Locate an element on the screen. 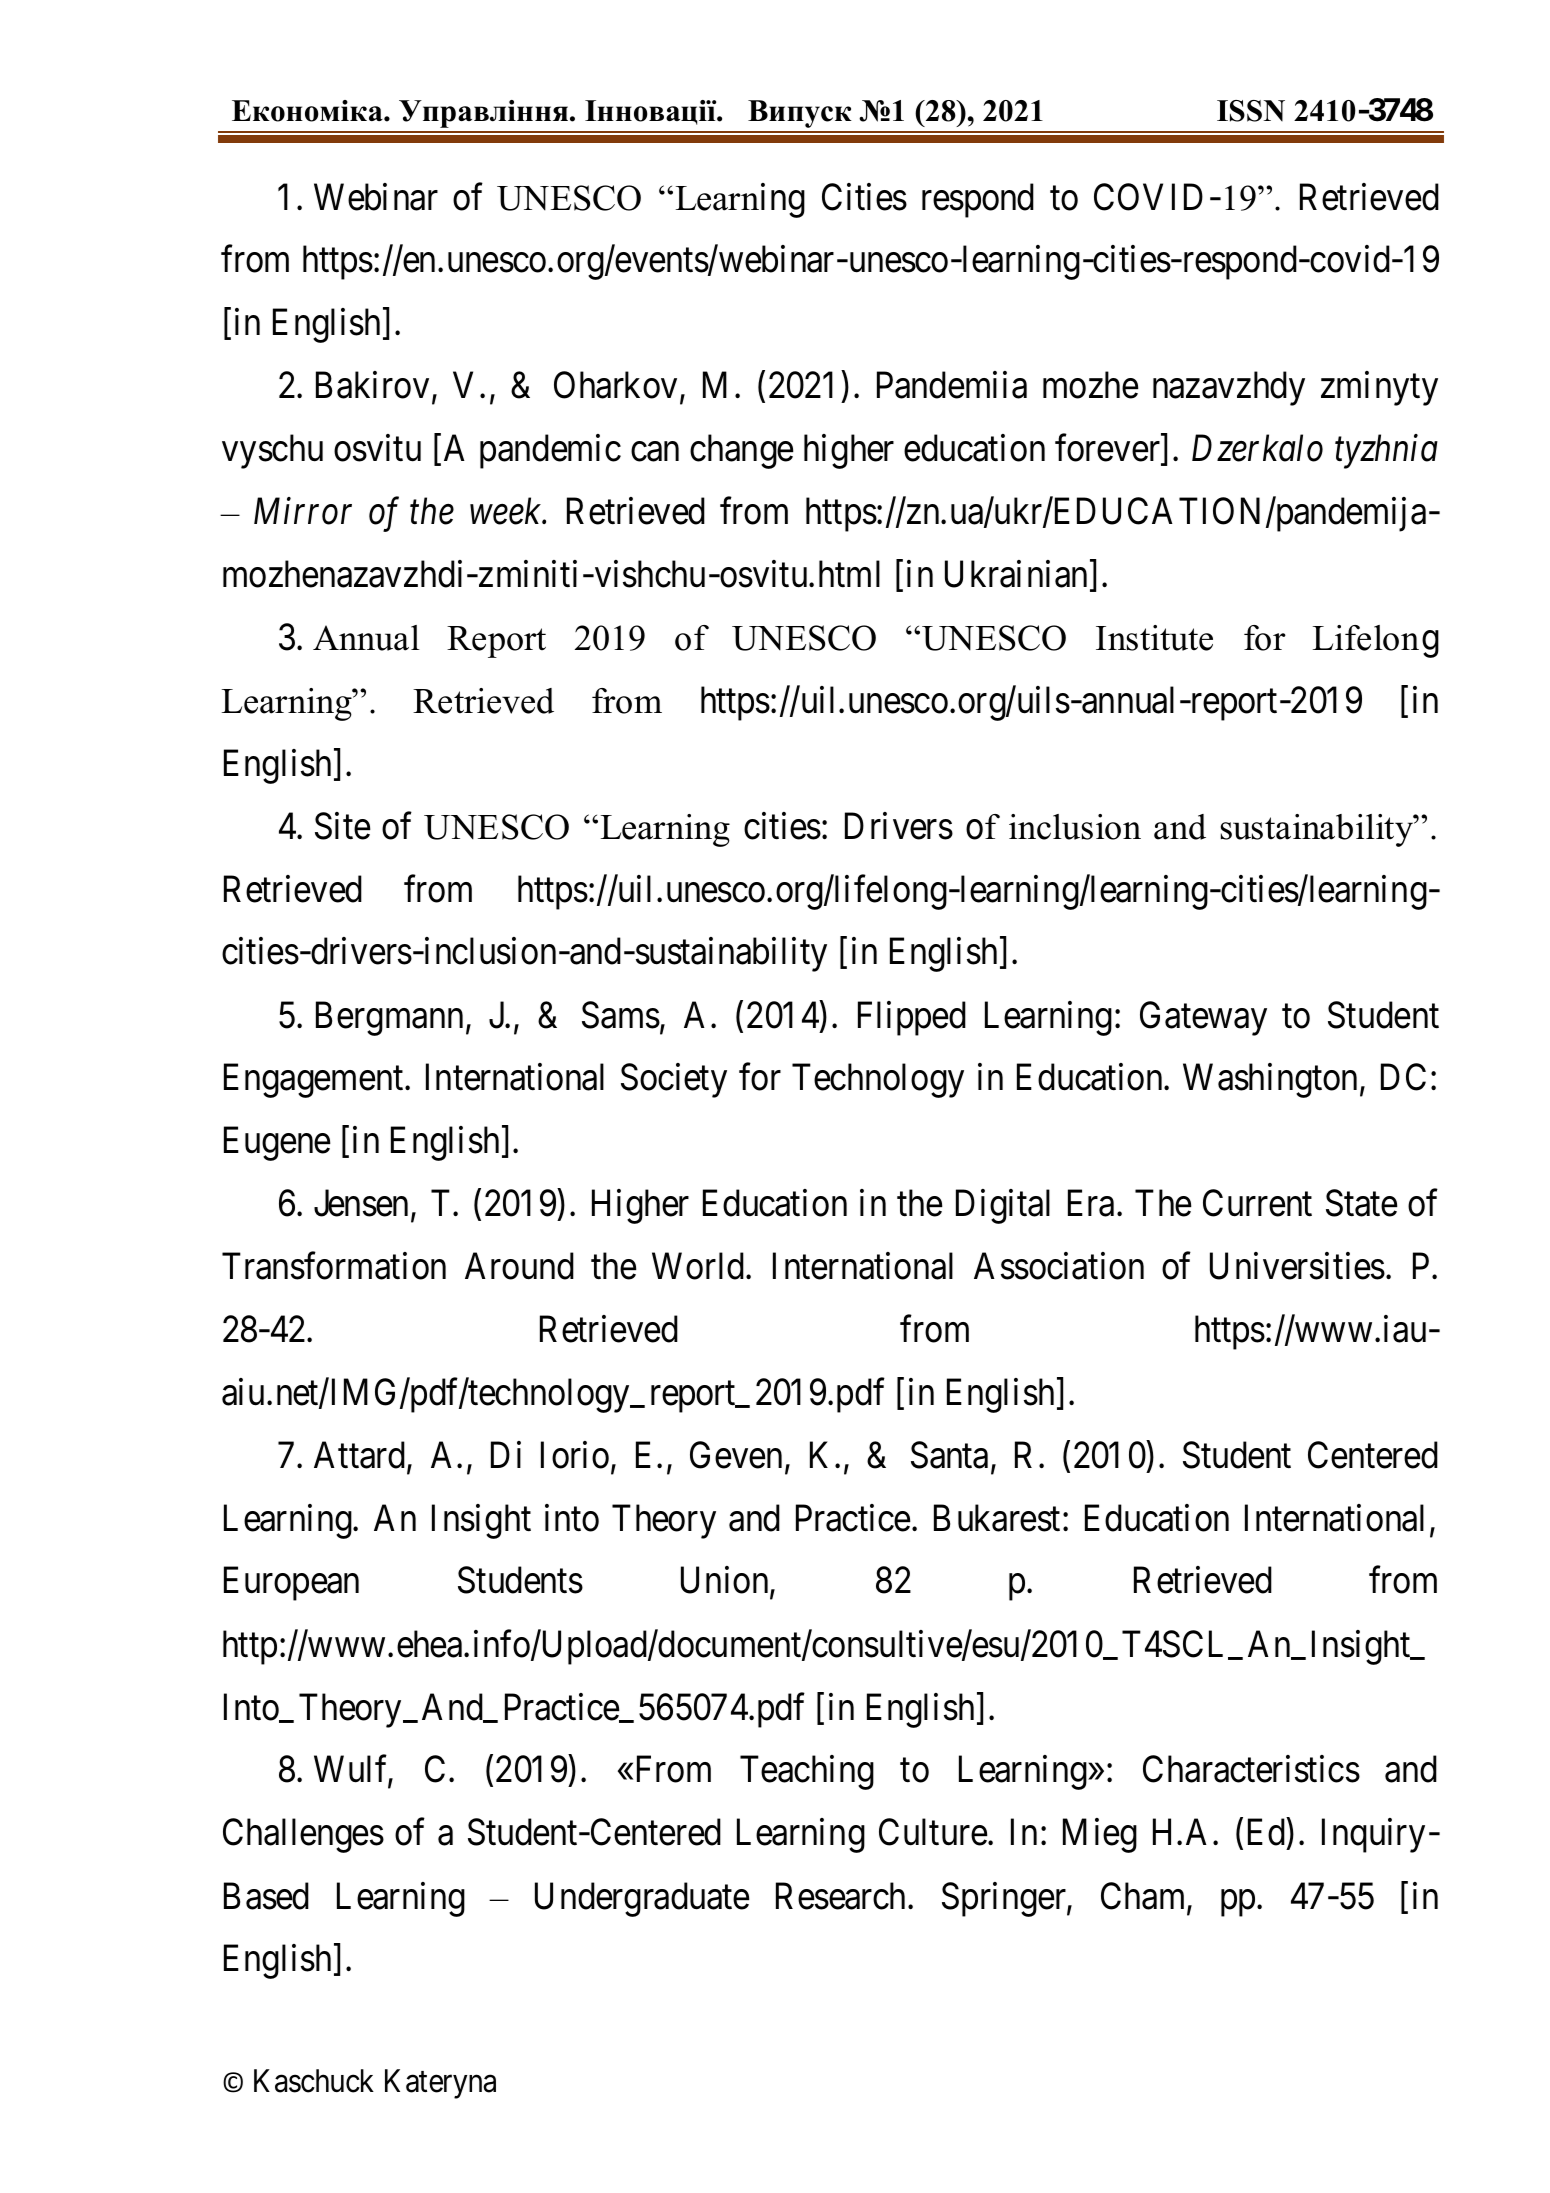 Image resolution: width=1550 pixels, height=2193 pixels. Universities is located at coordinates (1297, 1266).
